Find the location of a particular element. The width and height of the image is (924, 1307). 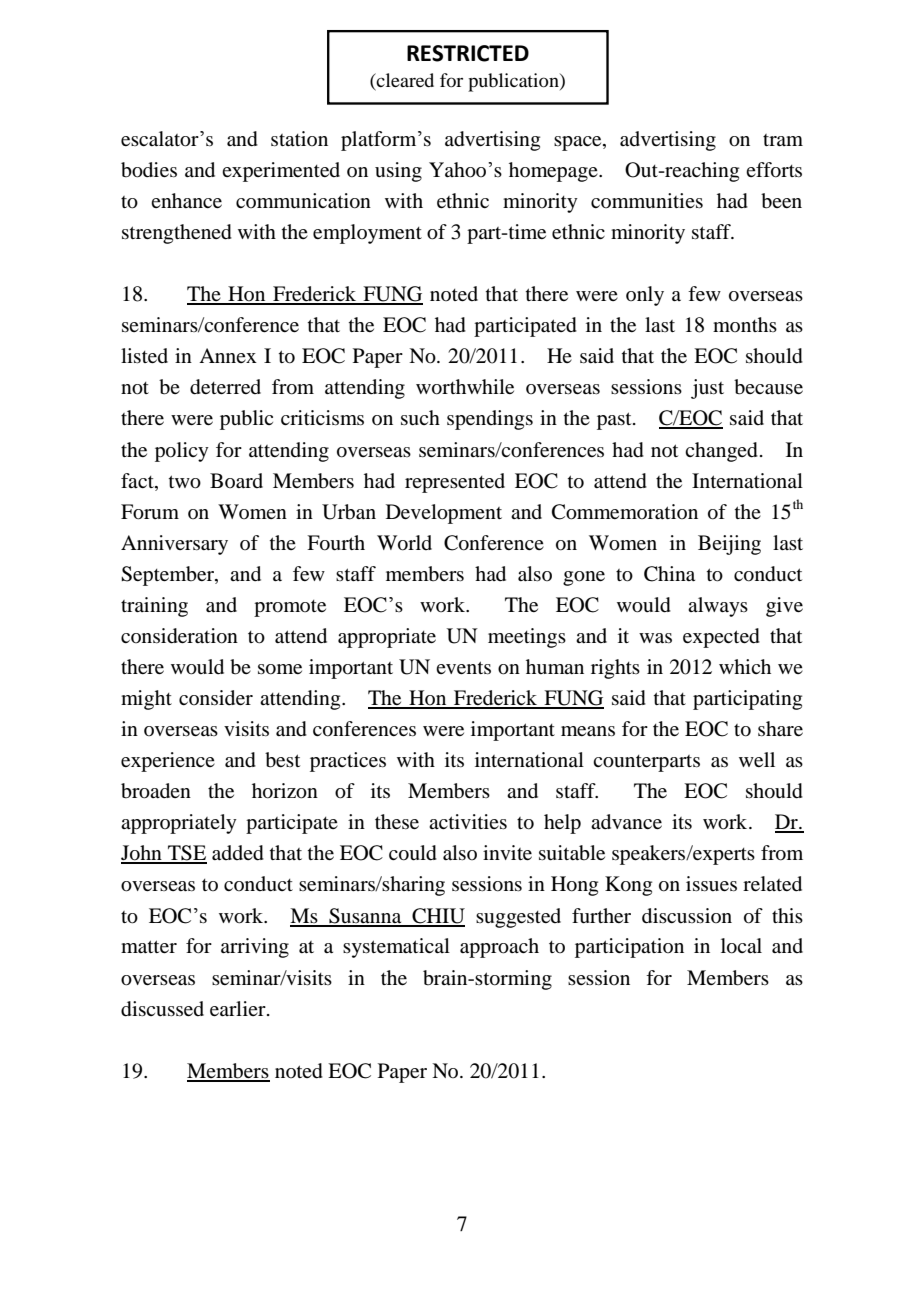

earlier is located at coordinates (239, 1008).
